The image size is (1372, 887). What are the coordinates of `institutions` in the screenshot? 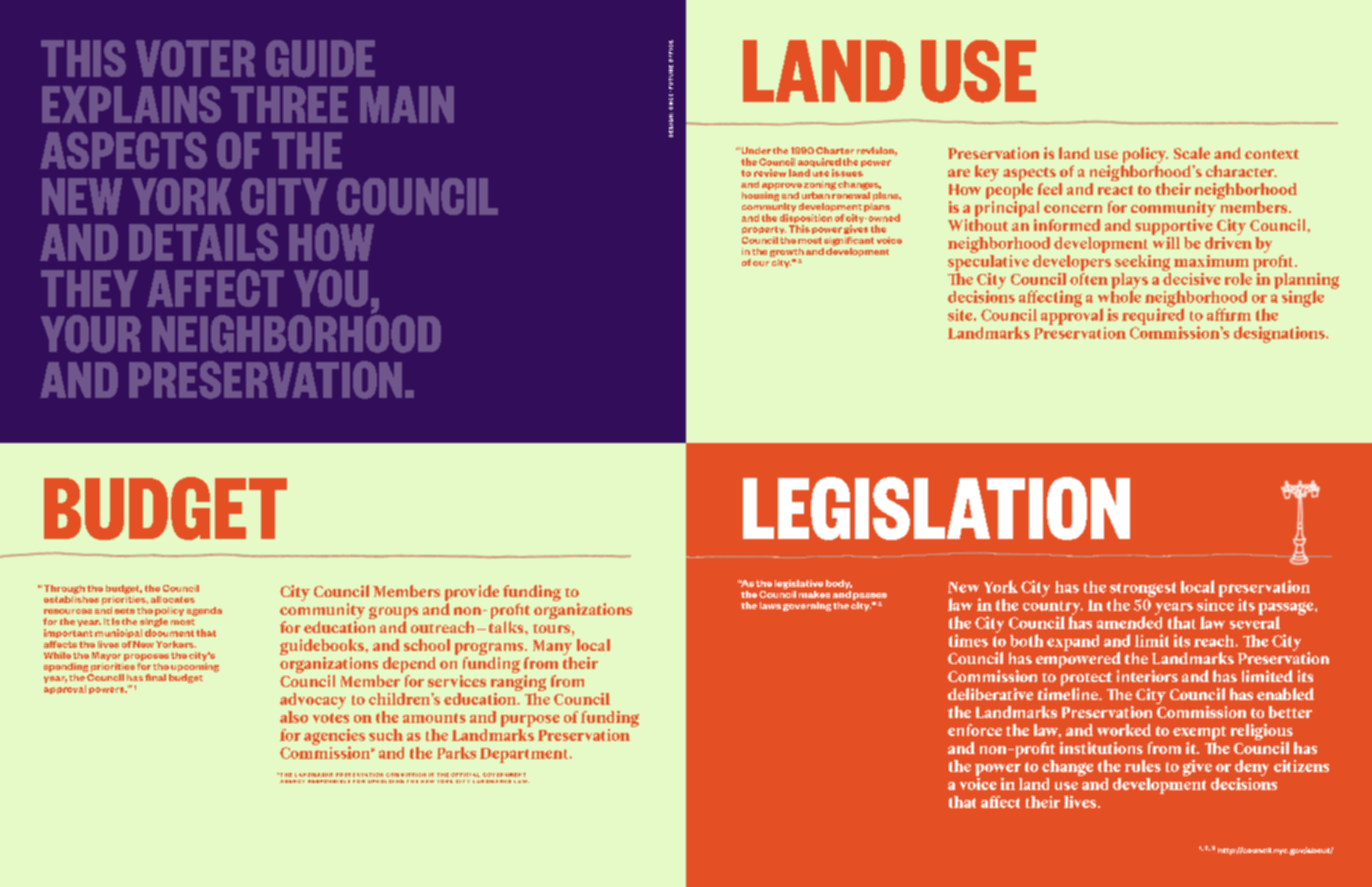 It's located at (1101, 748).
